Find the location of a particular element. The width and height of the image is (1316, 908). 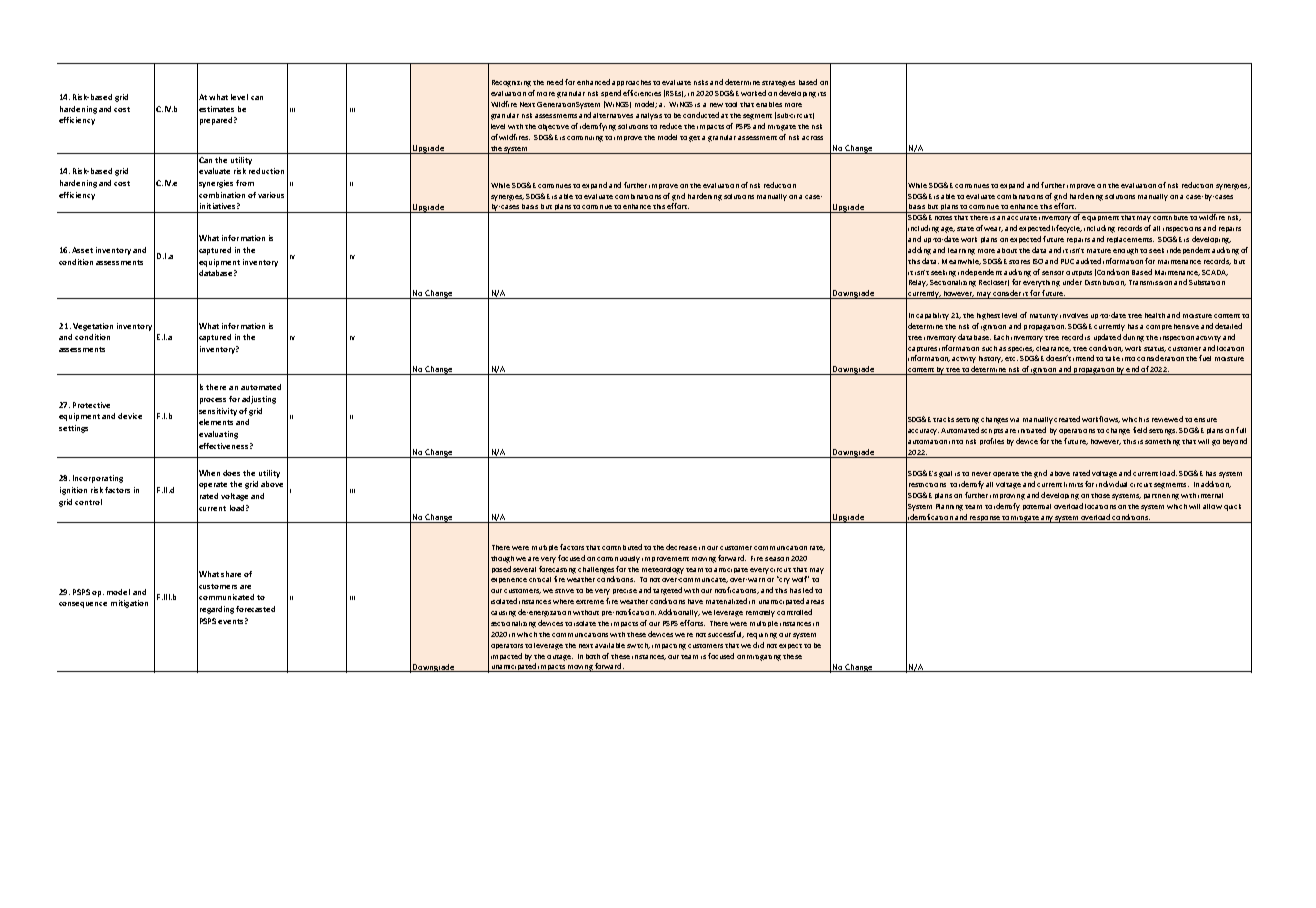

areas is located at coordinates (815, 602).
